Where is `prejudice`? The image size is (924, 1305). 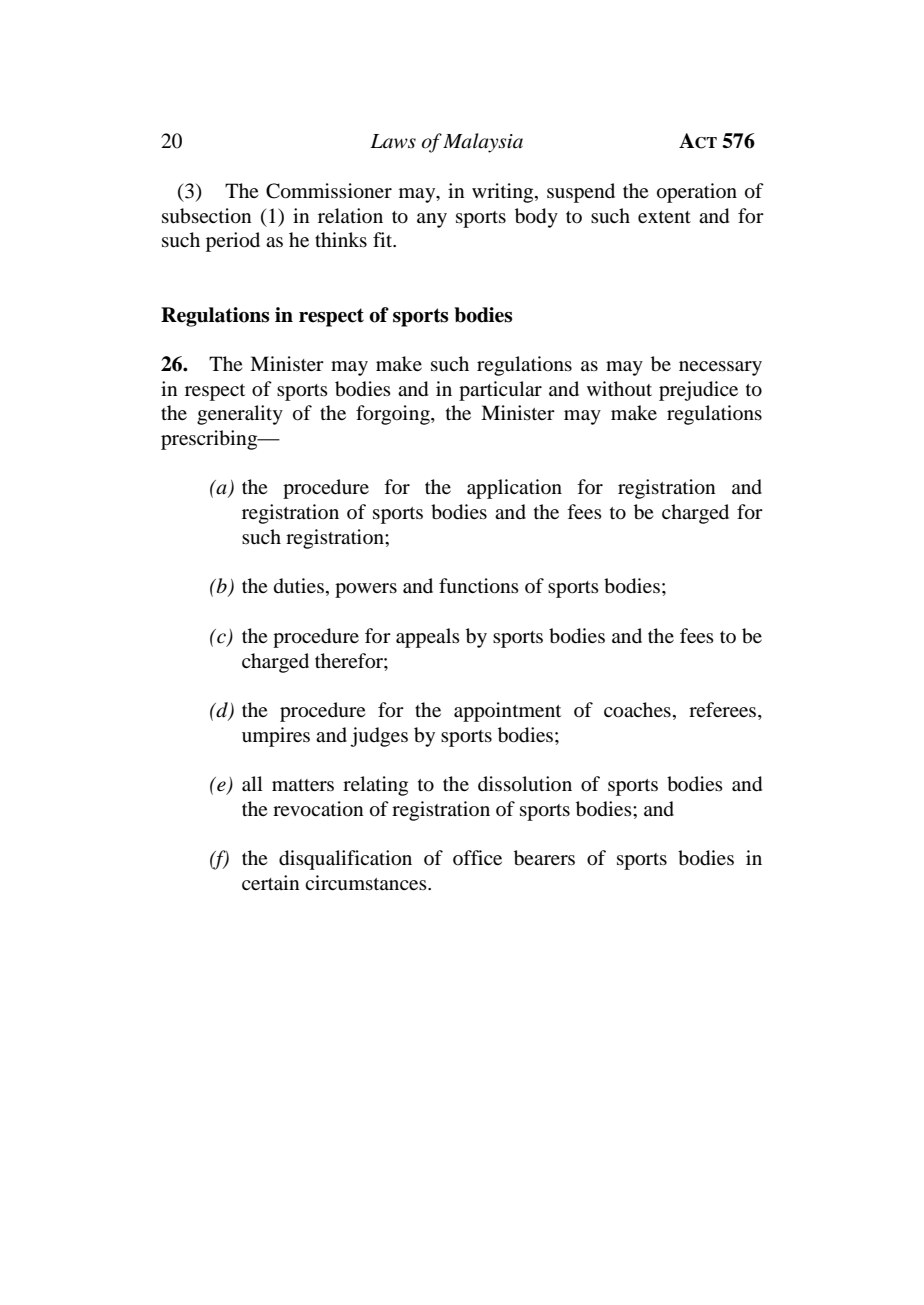 prejudice is located at coordinates (698, 391).
